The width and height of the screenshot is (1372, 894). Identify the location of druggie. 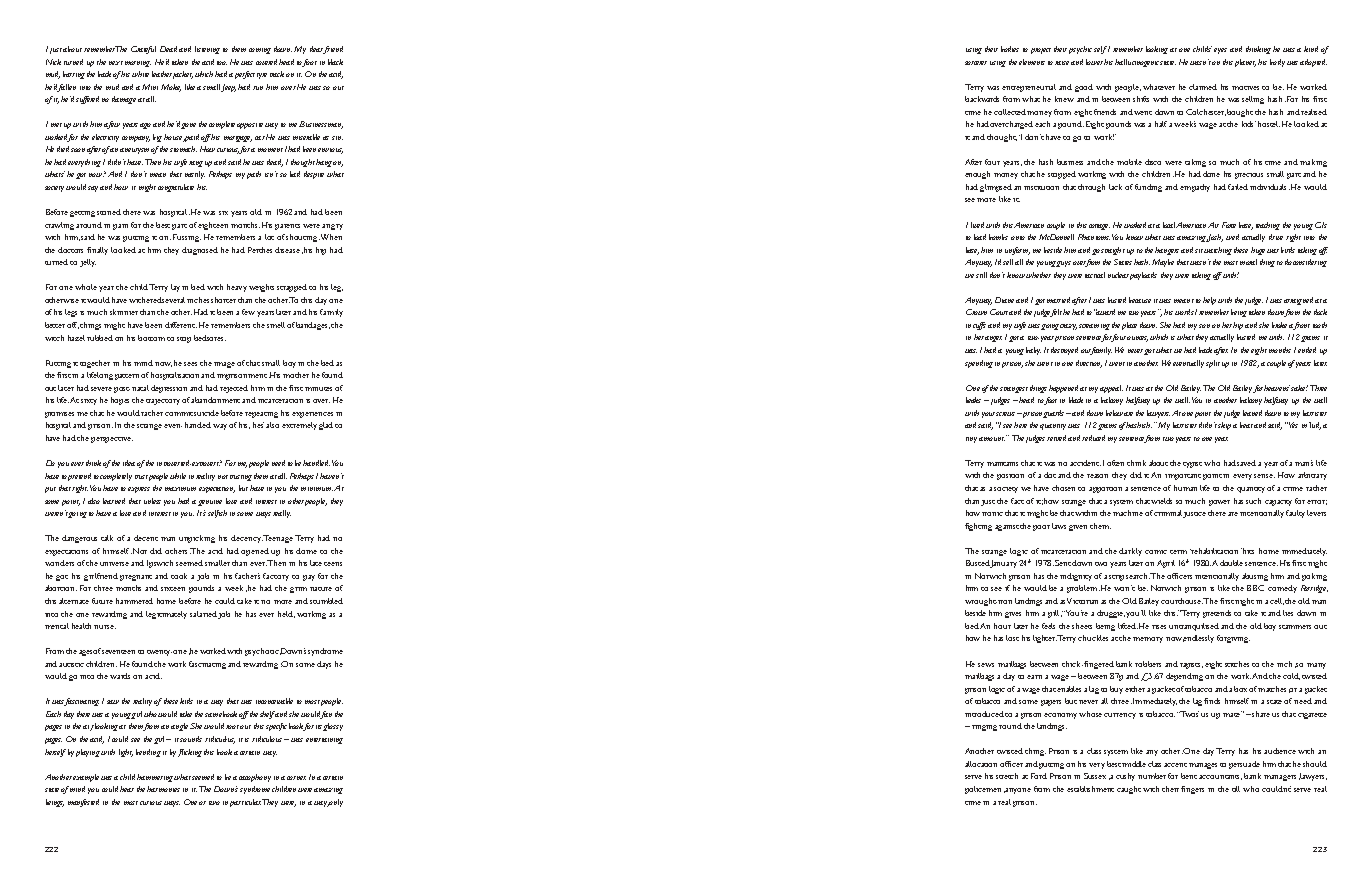
(1111, 614).
